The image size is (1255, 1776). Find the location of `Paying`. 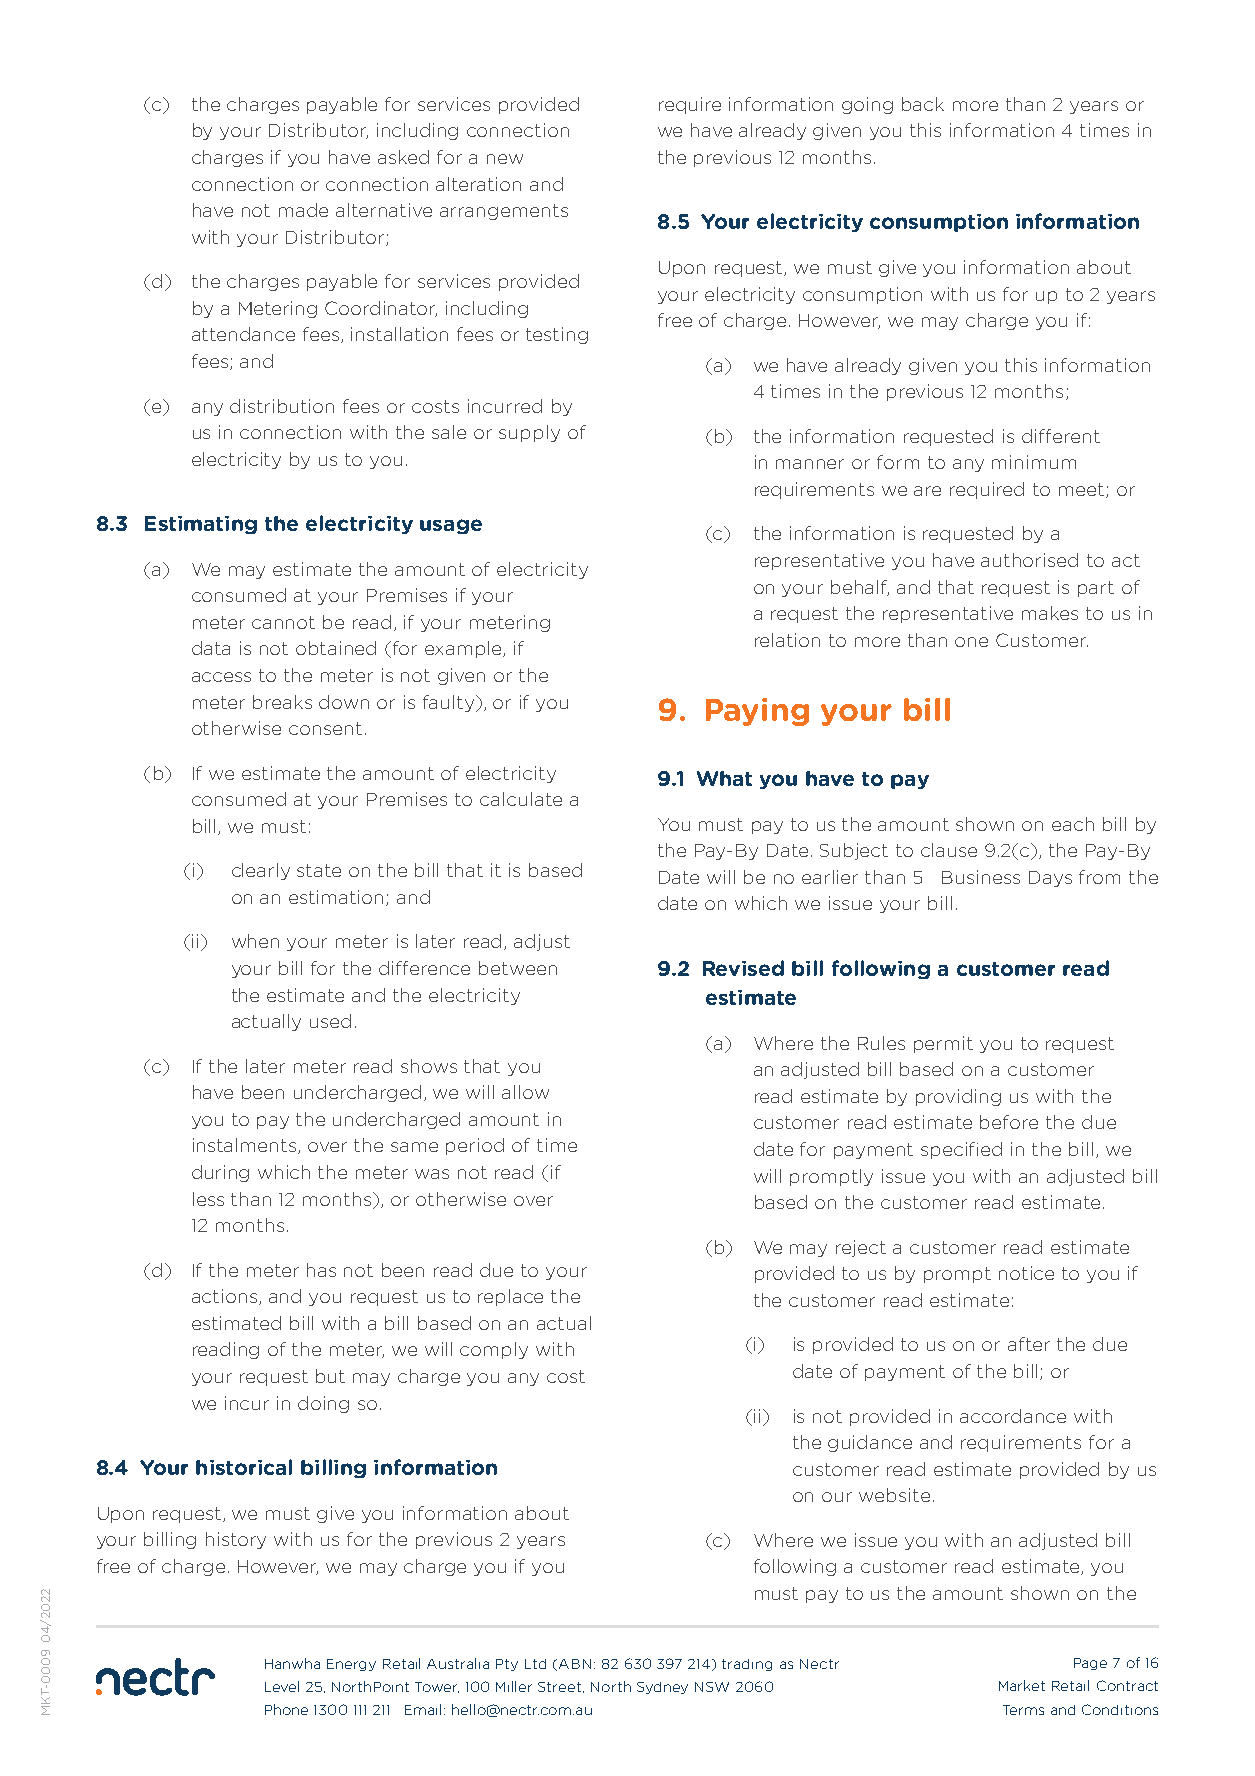

Paying is located at coordinates (757, 712).
